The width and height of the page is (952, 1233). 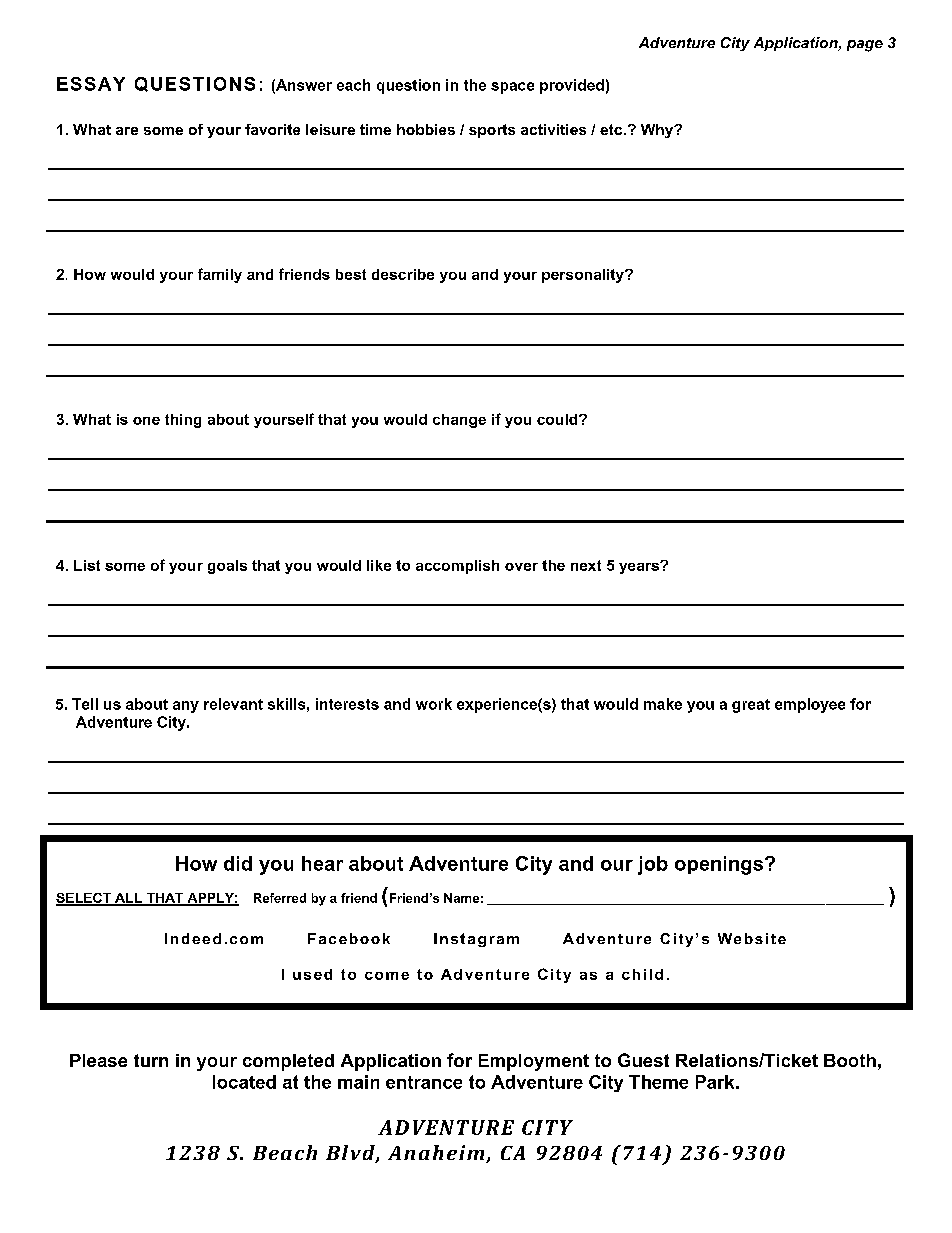 I want to click on space, so click(x=512, y=88).
